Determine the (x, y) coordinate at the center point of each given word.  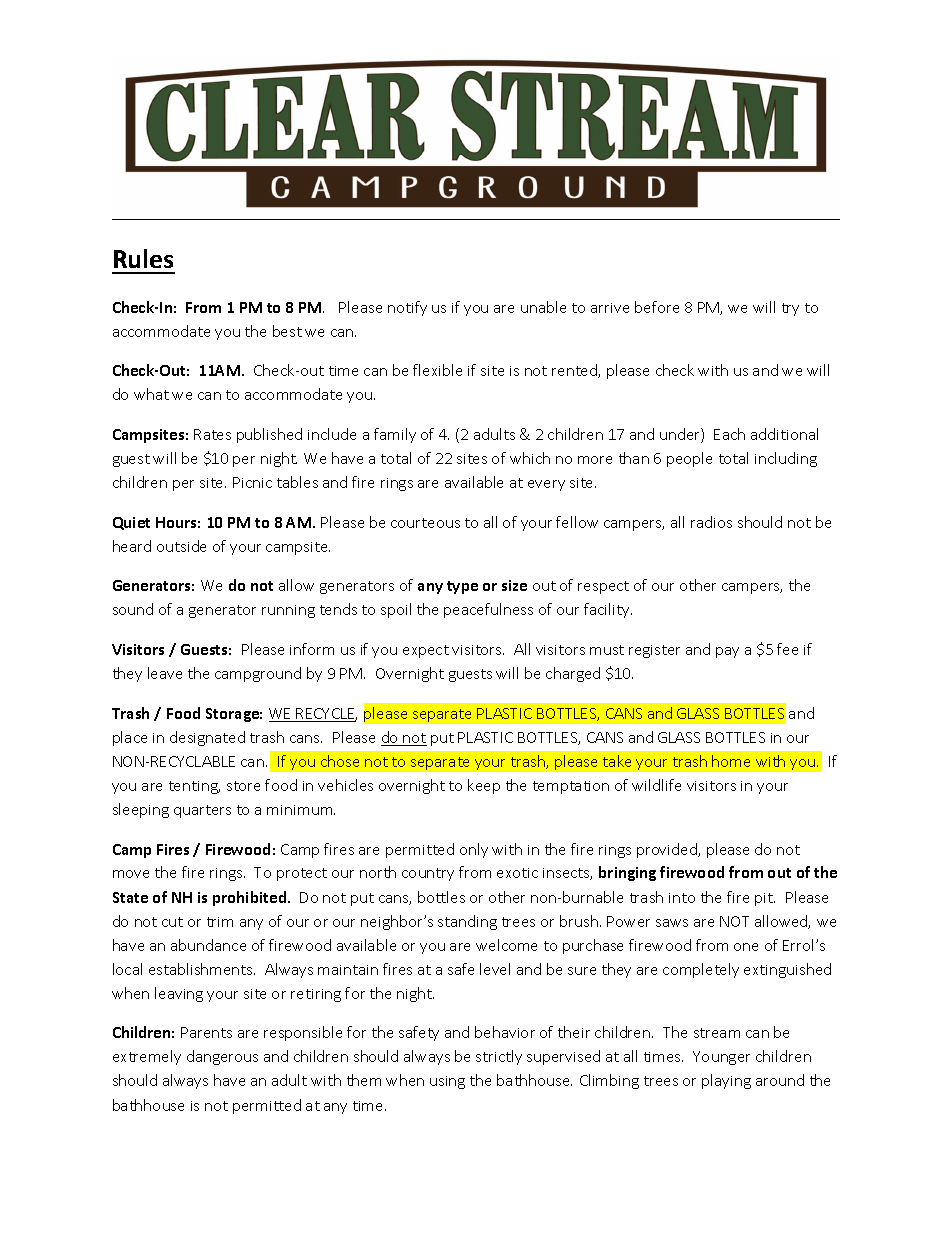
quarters (202, 811)
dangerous (222, 1057)
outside (181, 546)
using (447, 1082)
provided (668, 850)
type (462, 587)
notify (407, 308)
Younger (721, 1058)
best (287, 331)
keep (484, 786)
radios (711, 522)
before (657, 307)
